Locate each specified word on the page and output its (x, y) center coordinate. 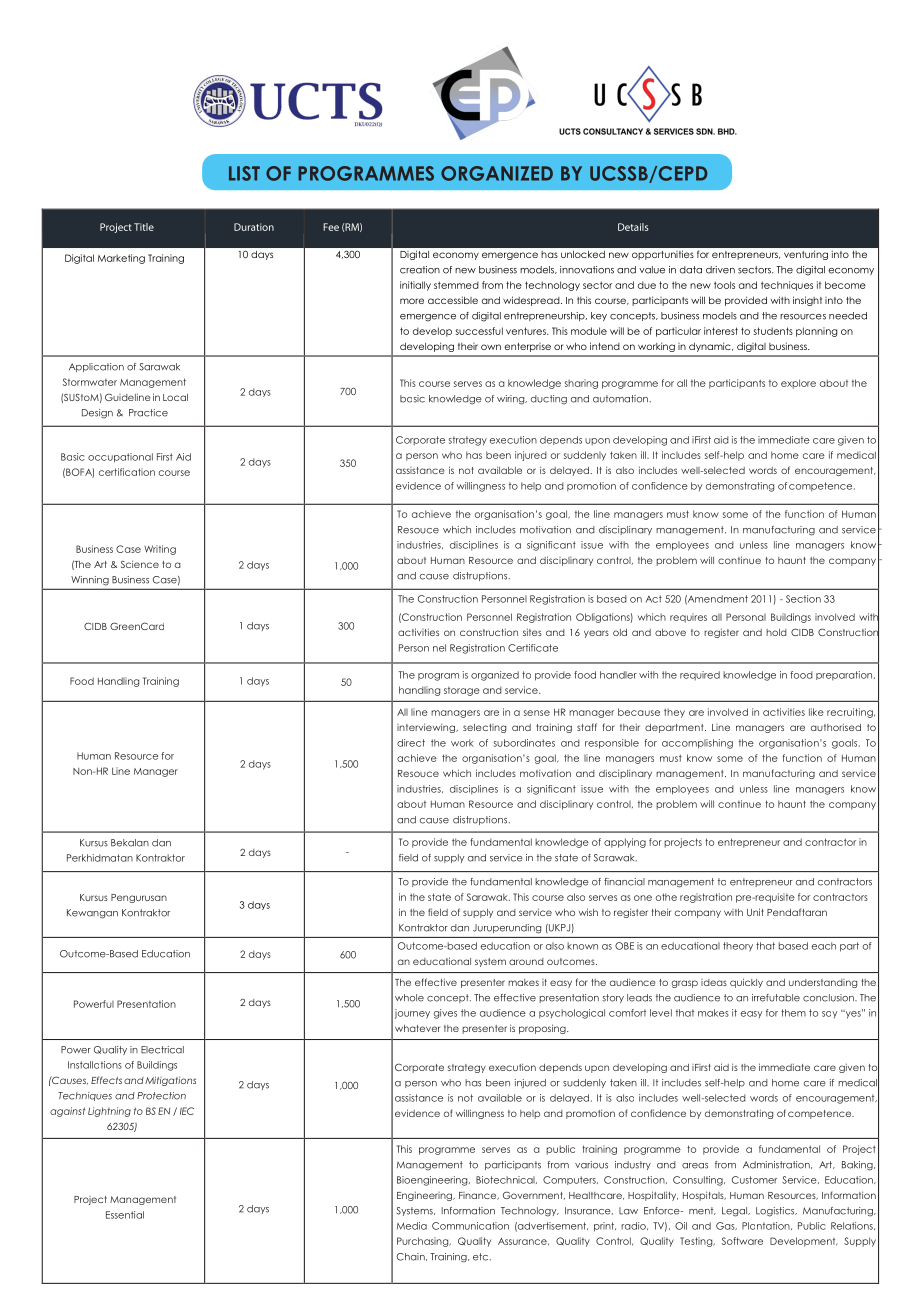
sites (532, 632)
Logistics (776, 1212)
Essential (125, 1215)
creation (420, 270)
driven (720, 270)
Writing (160, 550)
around (526, 961)
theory (738, 947)
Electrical (162, 1050)
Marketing (121, 259)
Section (803, 599)
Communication (470, 1226)
